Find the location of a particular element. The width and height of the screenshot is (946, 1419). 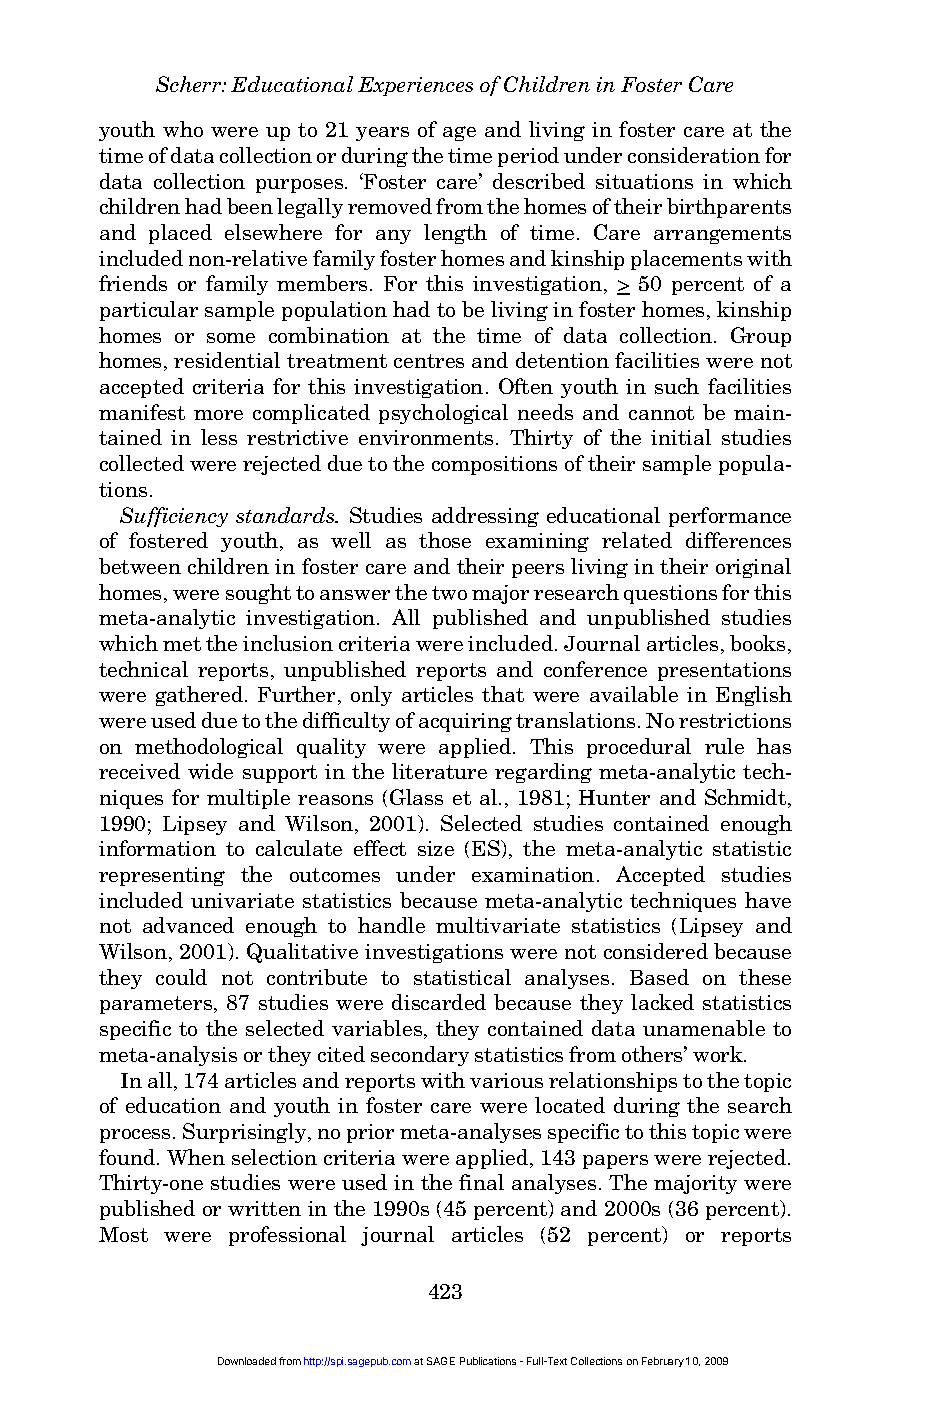

those is located at coordinates (445, 540).
